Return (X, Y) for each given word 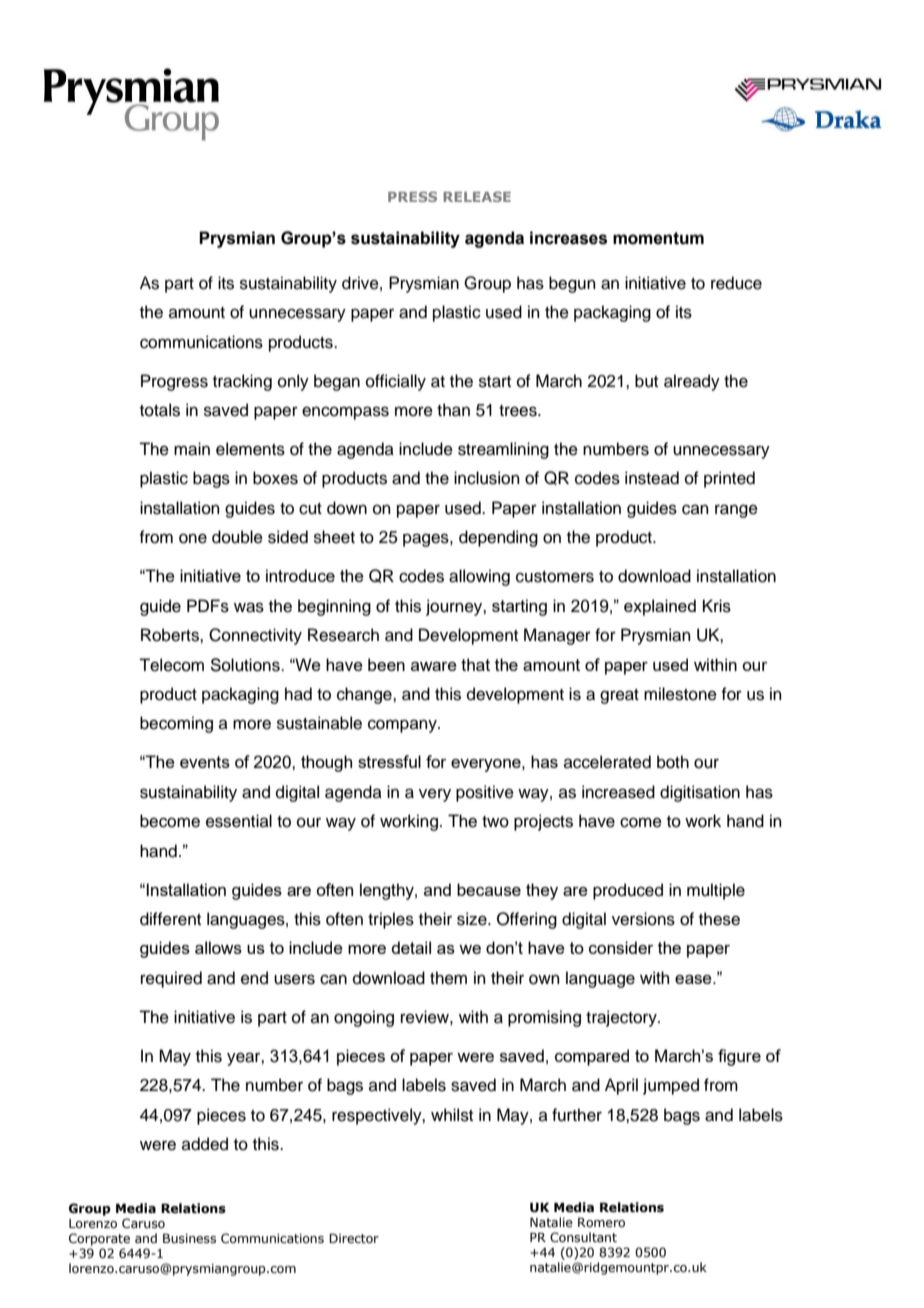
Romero (601, 1222)
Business (189, 1238)
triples (391, 920)
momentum (658, 238)
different (170, 919)
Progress (174, 382)
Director (354, 1238)
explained (660, 607)
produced (628, 891)
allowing (479, 577)
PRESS (412, 196)
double (237, 537)
